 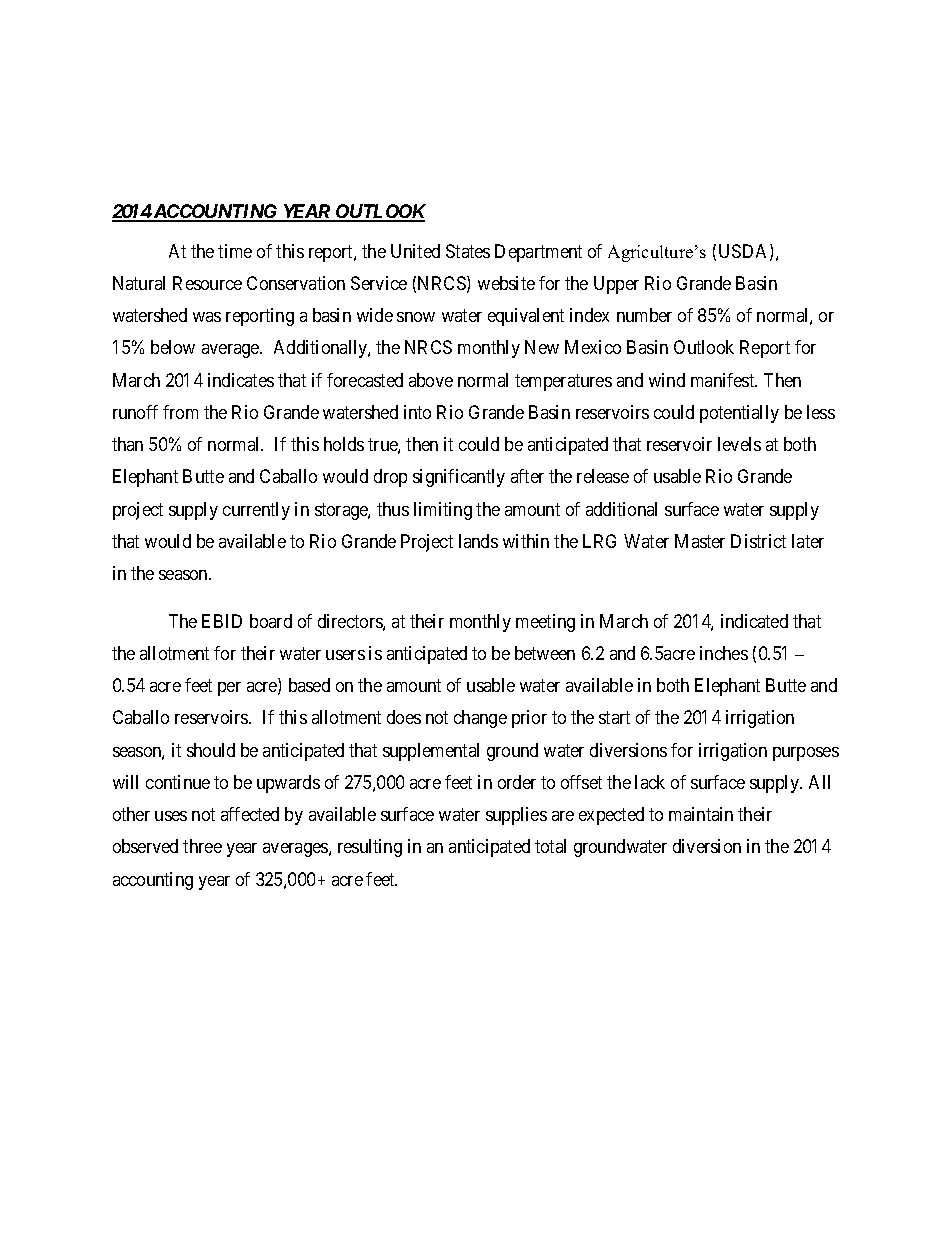 I want to click on maintain, so click(x=701, y=814).
